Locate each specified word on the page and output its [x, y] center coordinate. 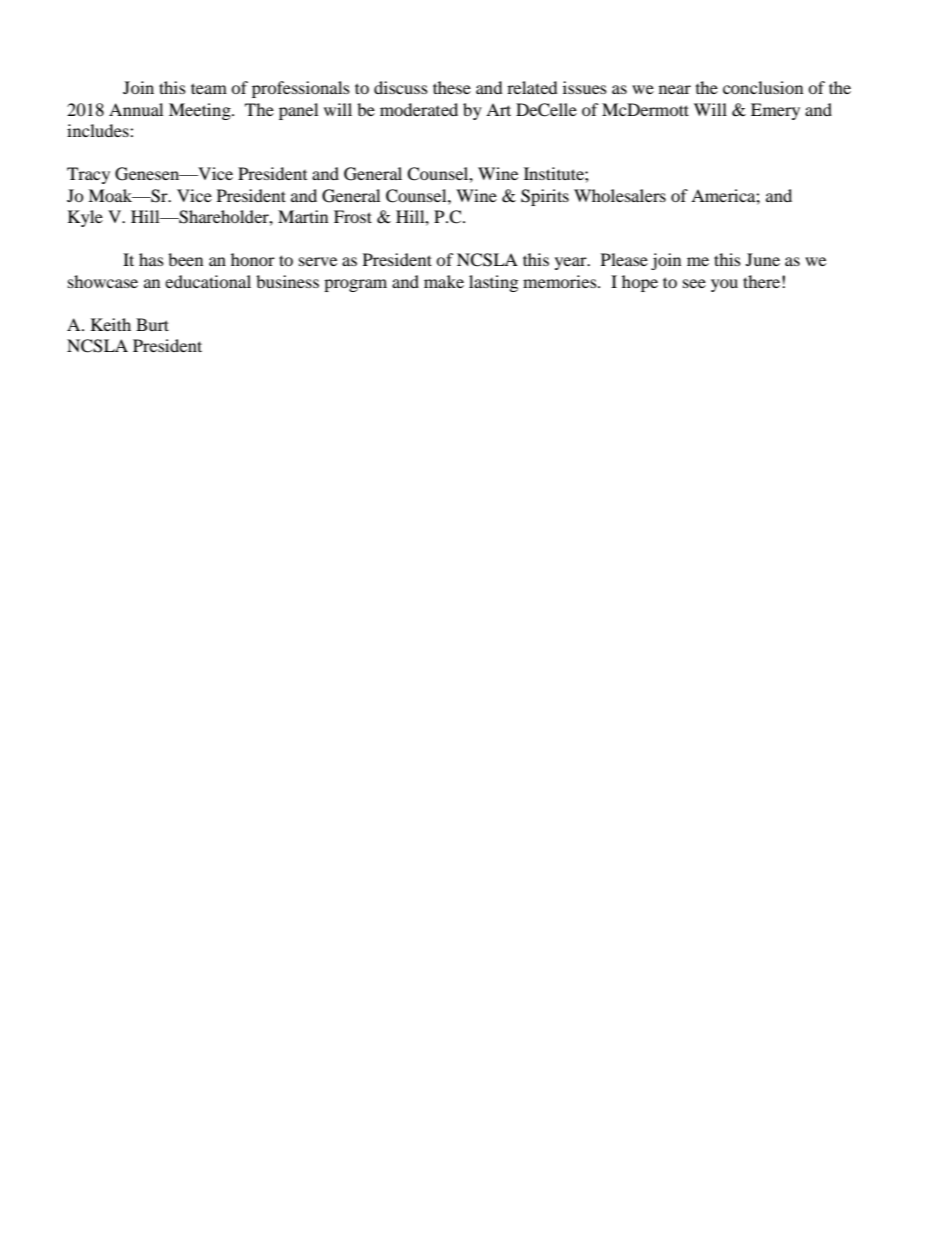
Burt [152, 324]
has [151, 259]
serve [318, 261]
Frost [353, 216]
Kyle [85, 218]
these [452, 87]
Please [624, 259]
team [209, 88]
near [675, 89]
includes [99, 130]
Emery [775, 111]
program [355, 285]
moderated [419, 109]
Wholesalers [620, 195]
